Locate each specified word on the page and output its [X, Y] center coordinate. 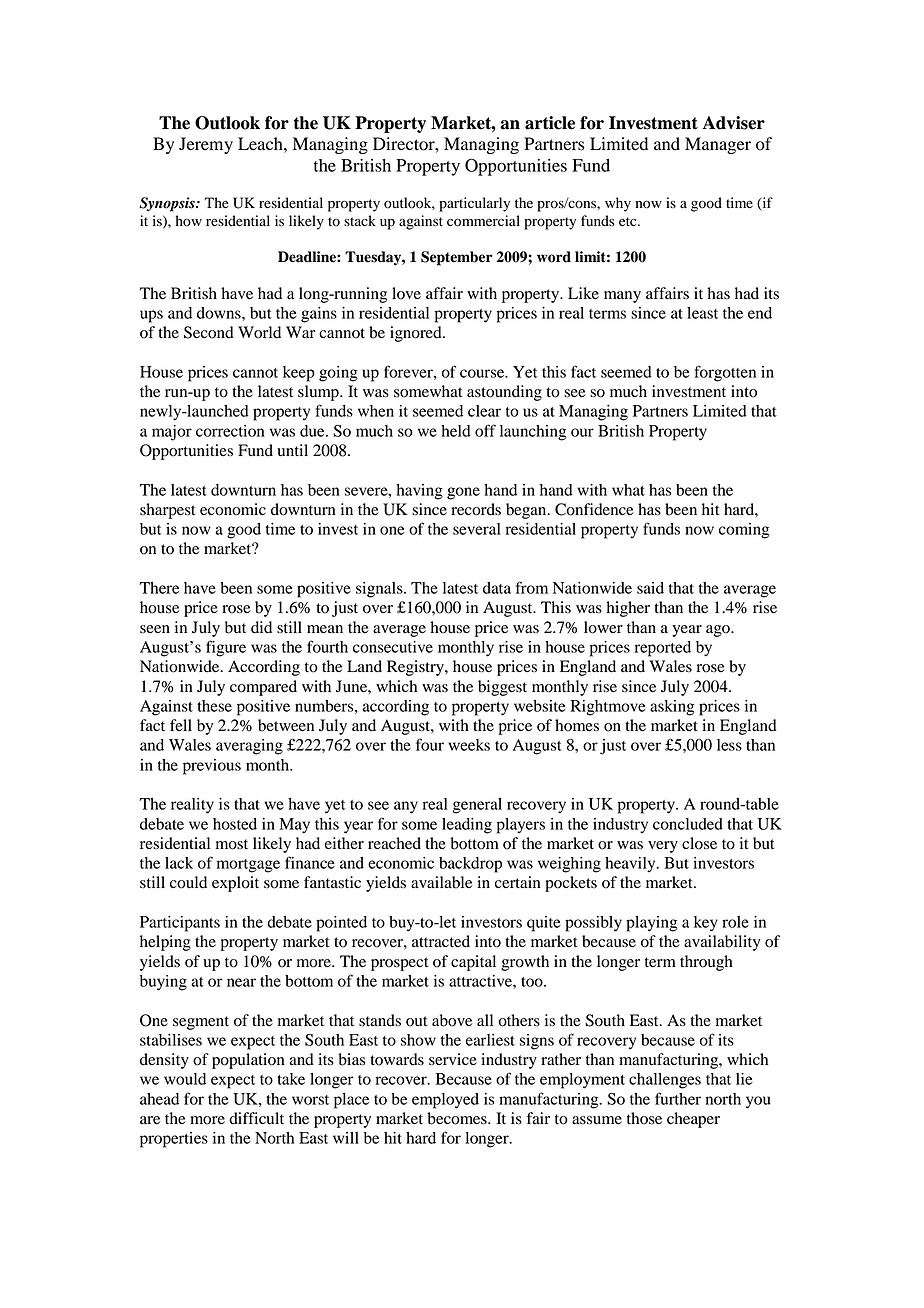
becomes [458, 1118]
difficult [256, 1118]
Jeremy [206, 145]
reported [663, 649]
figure [226, 648]
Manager [718, 145]
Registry [416, 668]
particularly [474, 204]
